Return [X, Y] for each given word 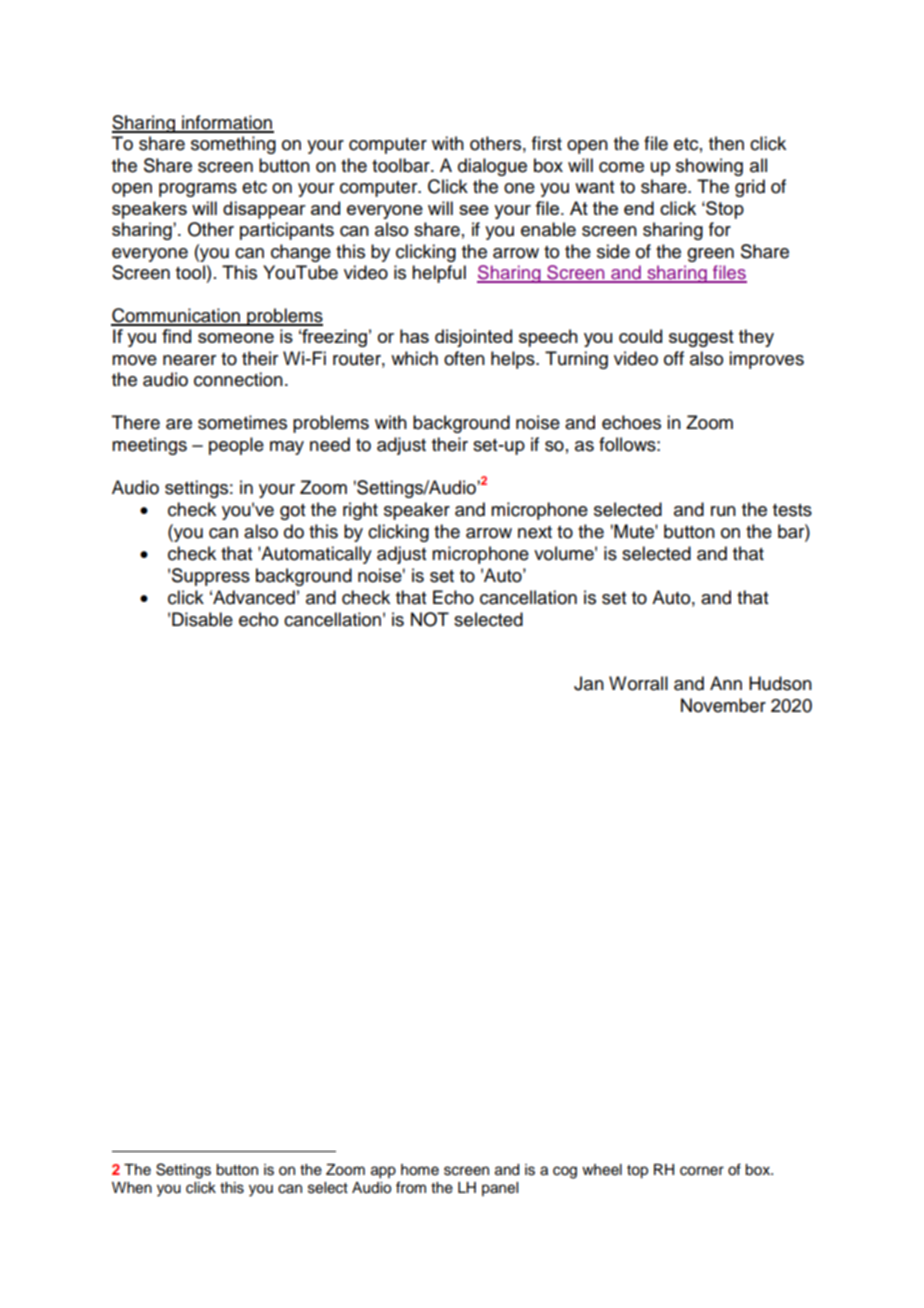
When [132, 1188]
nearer [189, 360]
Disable [202, 619]
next [535, 532]
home [420, 1170]
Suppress [211, 577]
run [723, 511]
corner [702, 1171]
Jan [589, 683]
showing [709, 167]
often [464, 358]
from [411, 1187]
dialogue [492, 167]
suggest [701, 338]
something [233, 145]
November [723, 705]
